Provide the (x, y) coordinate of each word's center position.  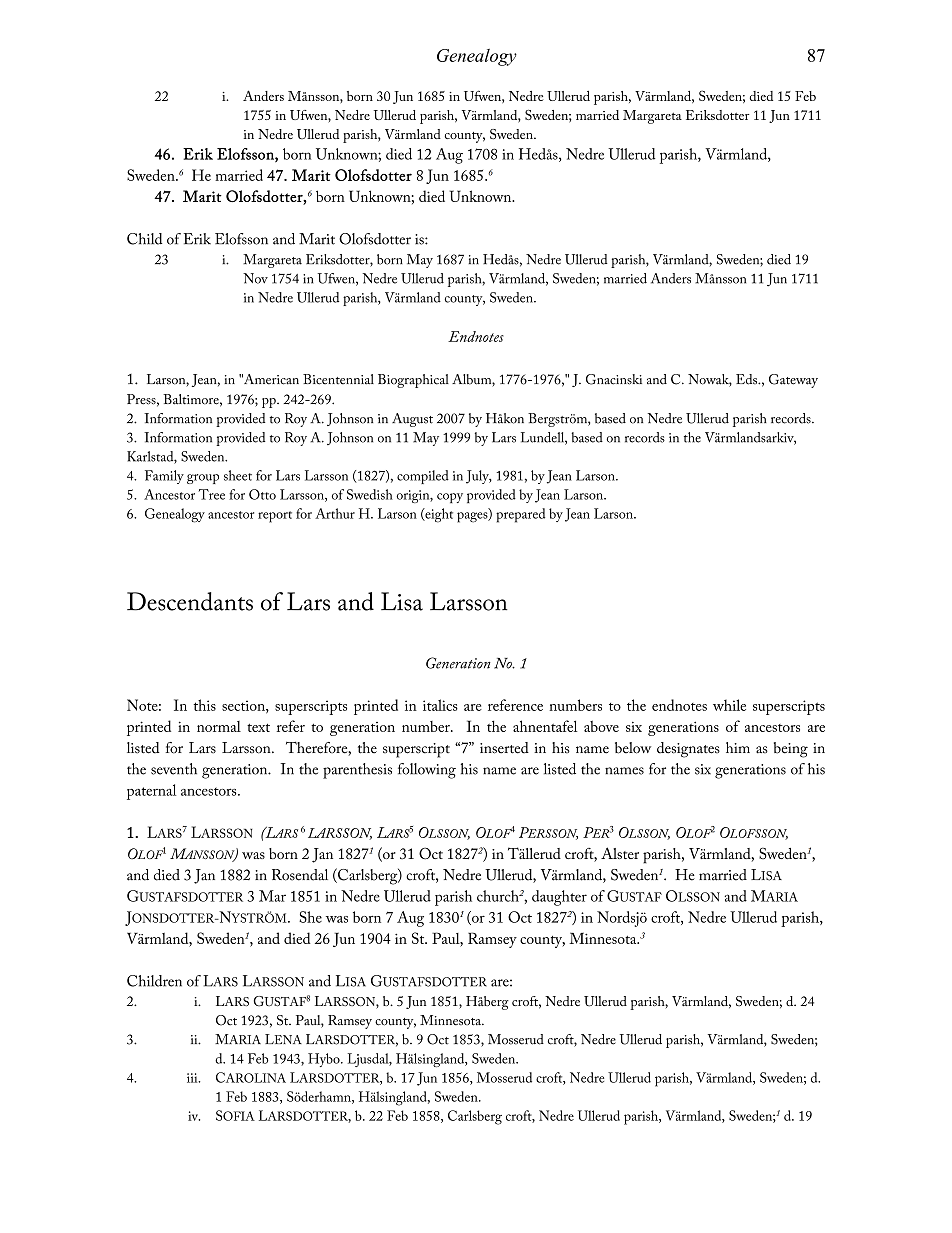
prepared (520, 515)
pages (473, 517)
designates (688, 750)
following (427, 771)
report (275, 517)
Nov (255, 278)
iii (193, 1078)
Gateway (793, 381)
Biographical (413, 381)
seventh (174, 769)
